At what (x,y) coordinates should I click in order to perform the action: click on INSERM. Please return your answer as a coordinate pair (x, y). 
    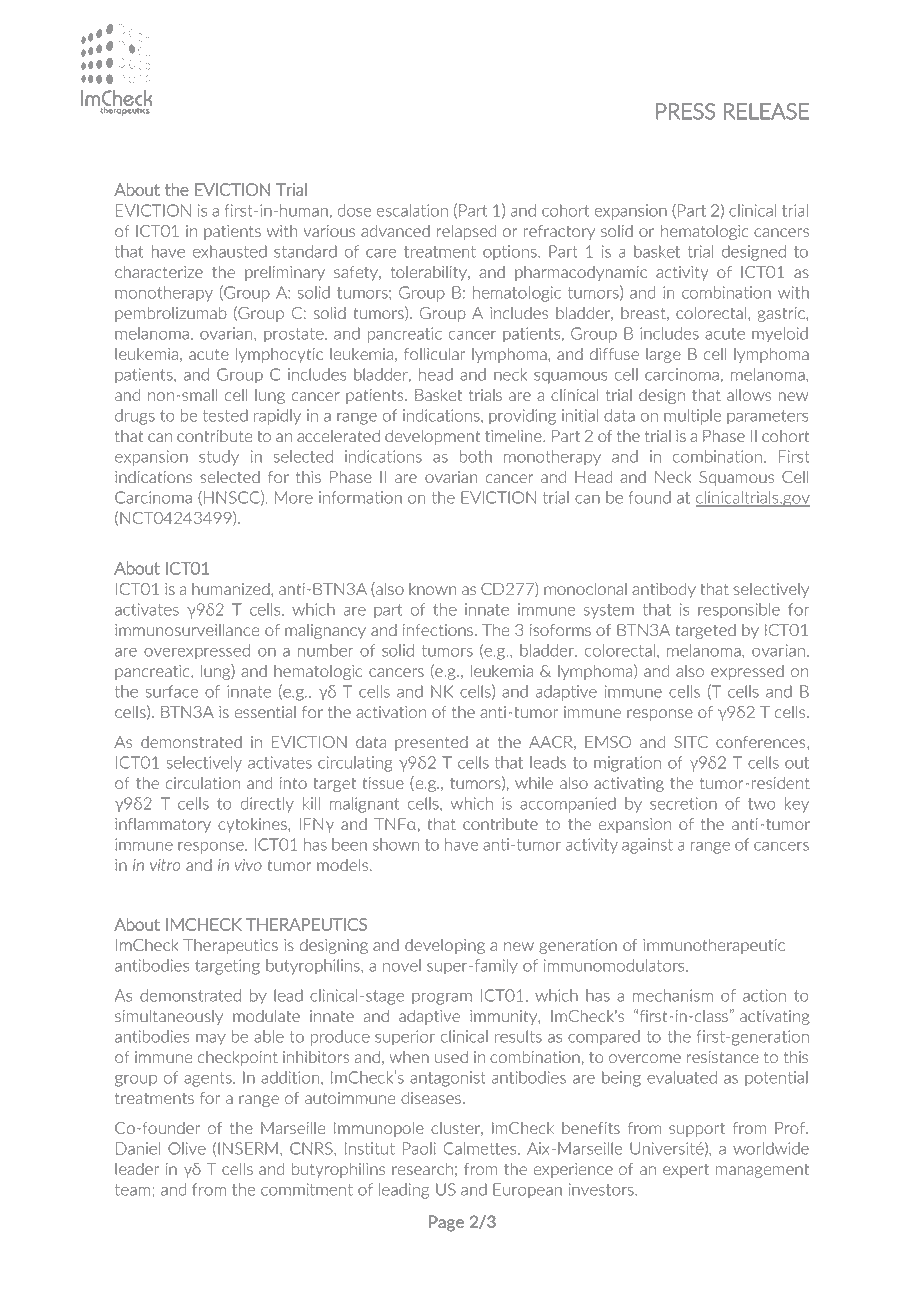
    Looking at the image, I should click on (248, 1148).
